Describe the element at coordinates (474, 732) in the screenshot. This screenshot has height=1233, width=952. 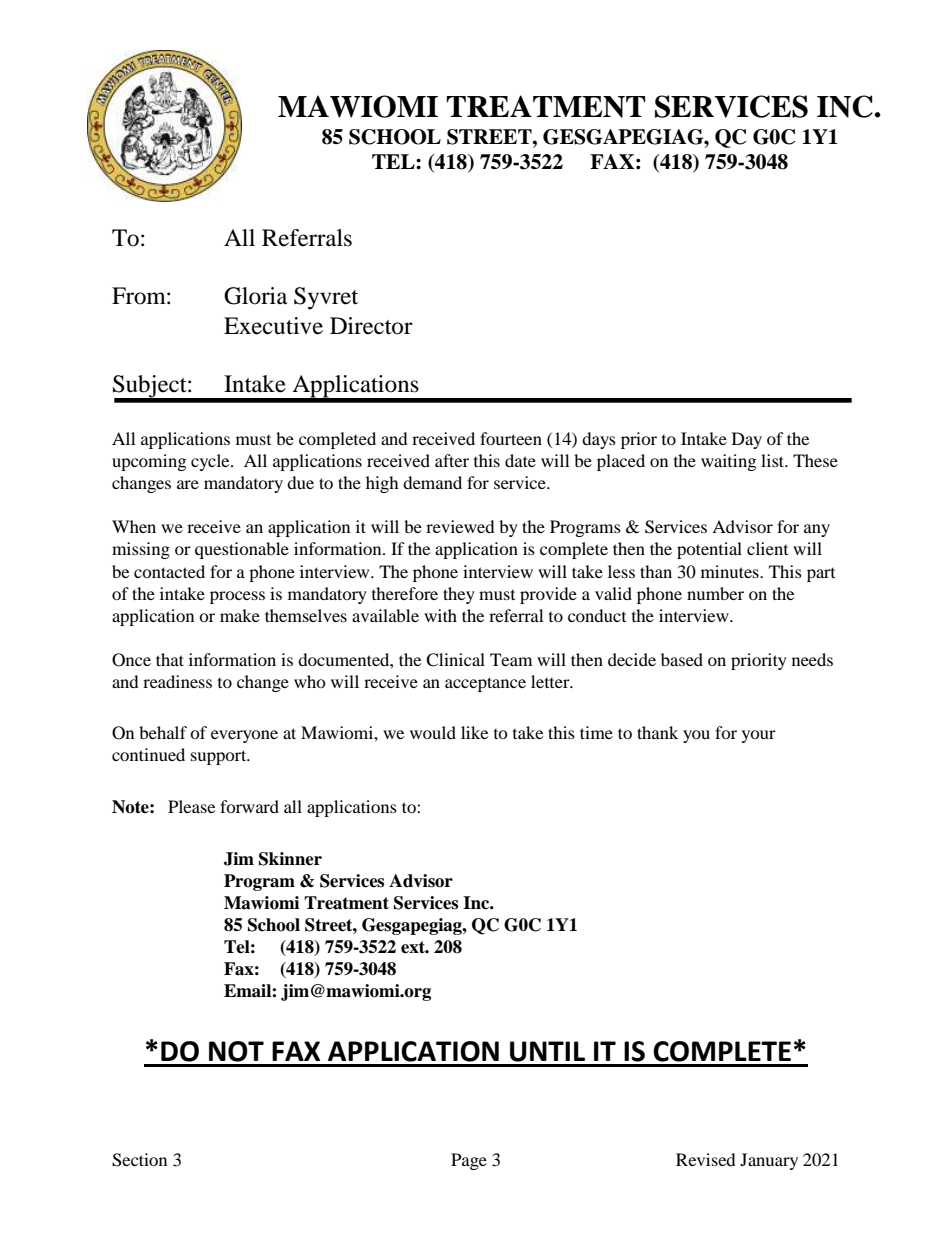
I see `like` at that location.
